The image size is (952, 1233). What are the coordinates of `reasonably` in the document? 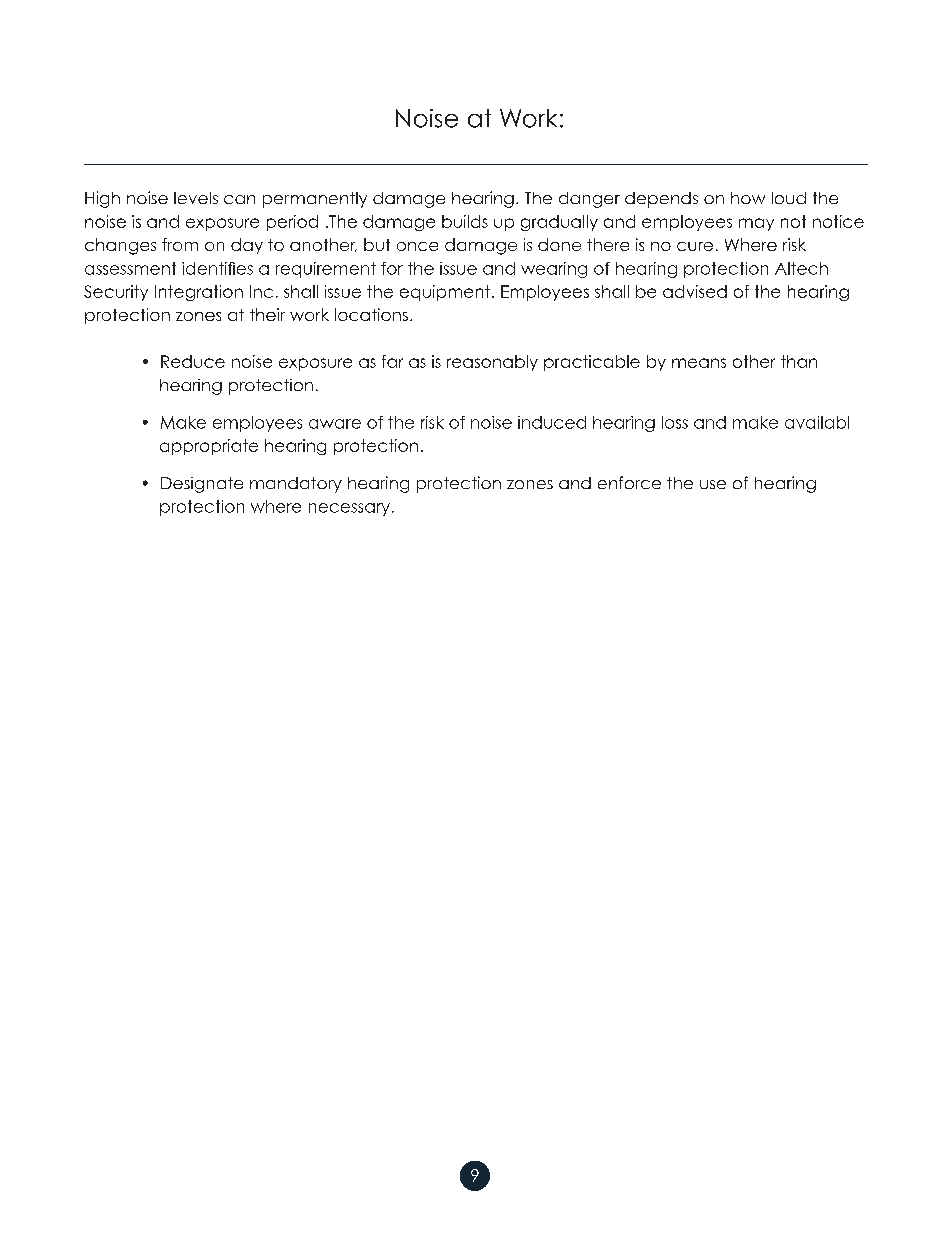 It's located at (492, 363).
